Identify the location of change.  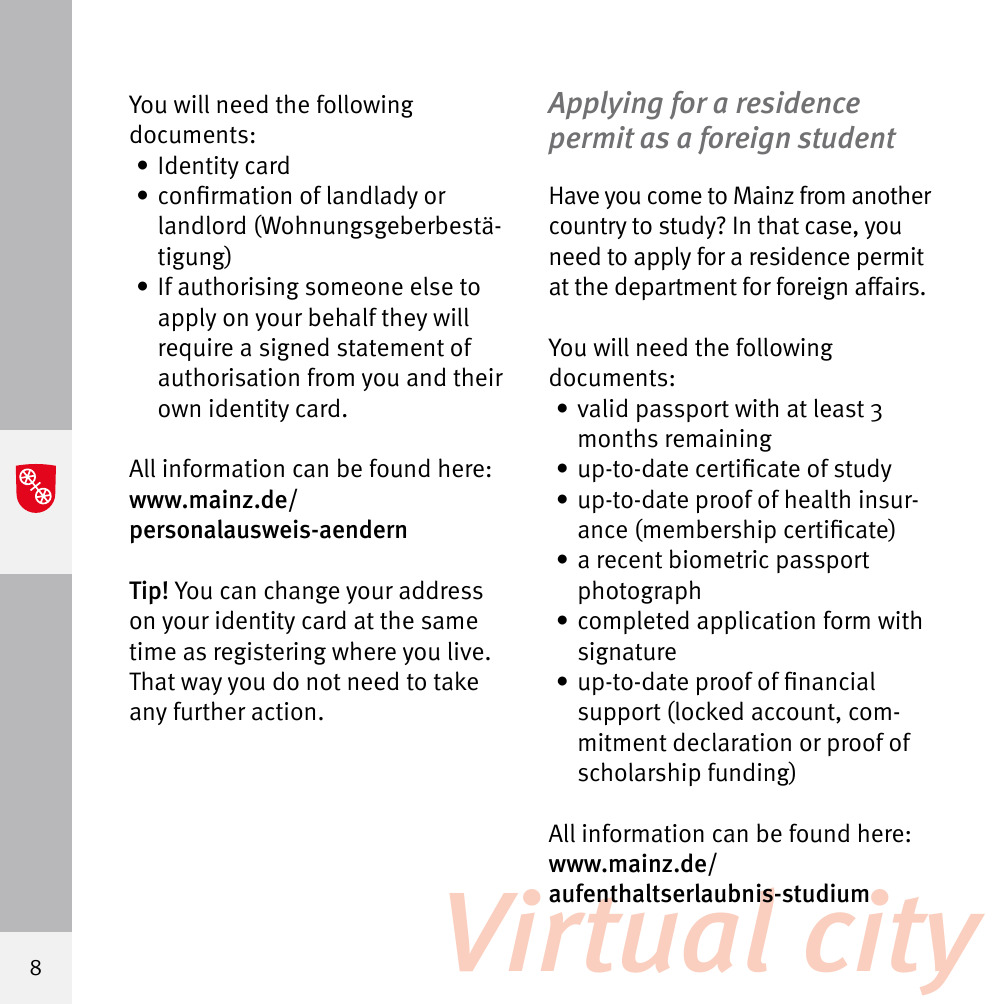
(301, 592).
